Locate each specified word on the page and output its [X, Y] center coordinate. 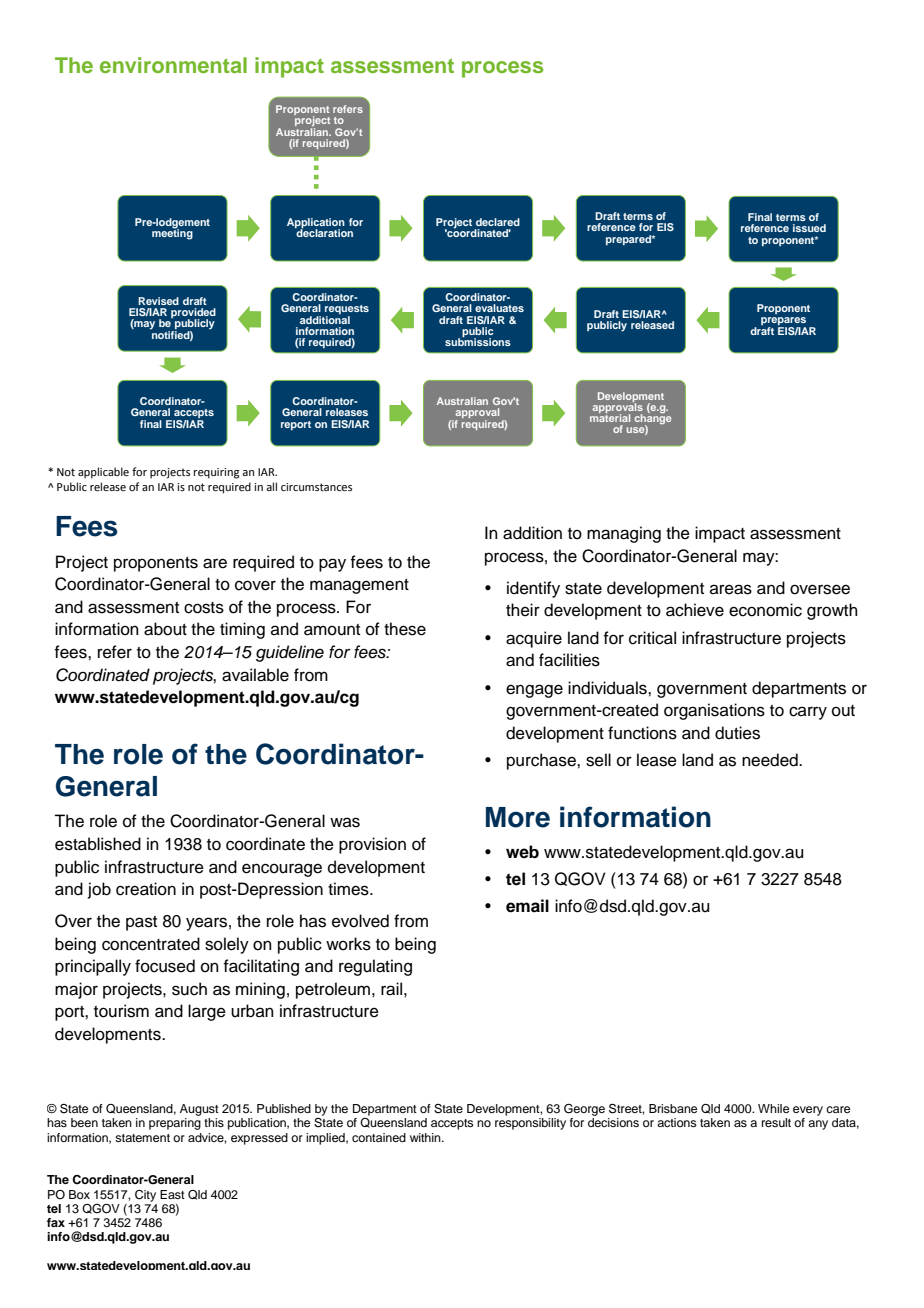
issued [809, 228]
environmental [173, 65]
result [776, 1122]
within [426, 1137]
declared [498, 222]
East [172, 1194]
